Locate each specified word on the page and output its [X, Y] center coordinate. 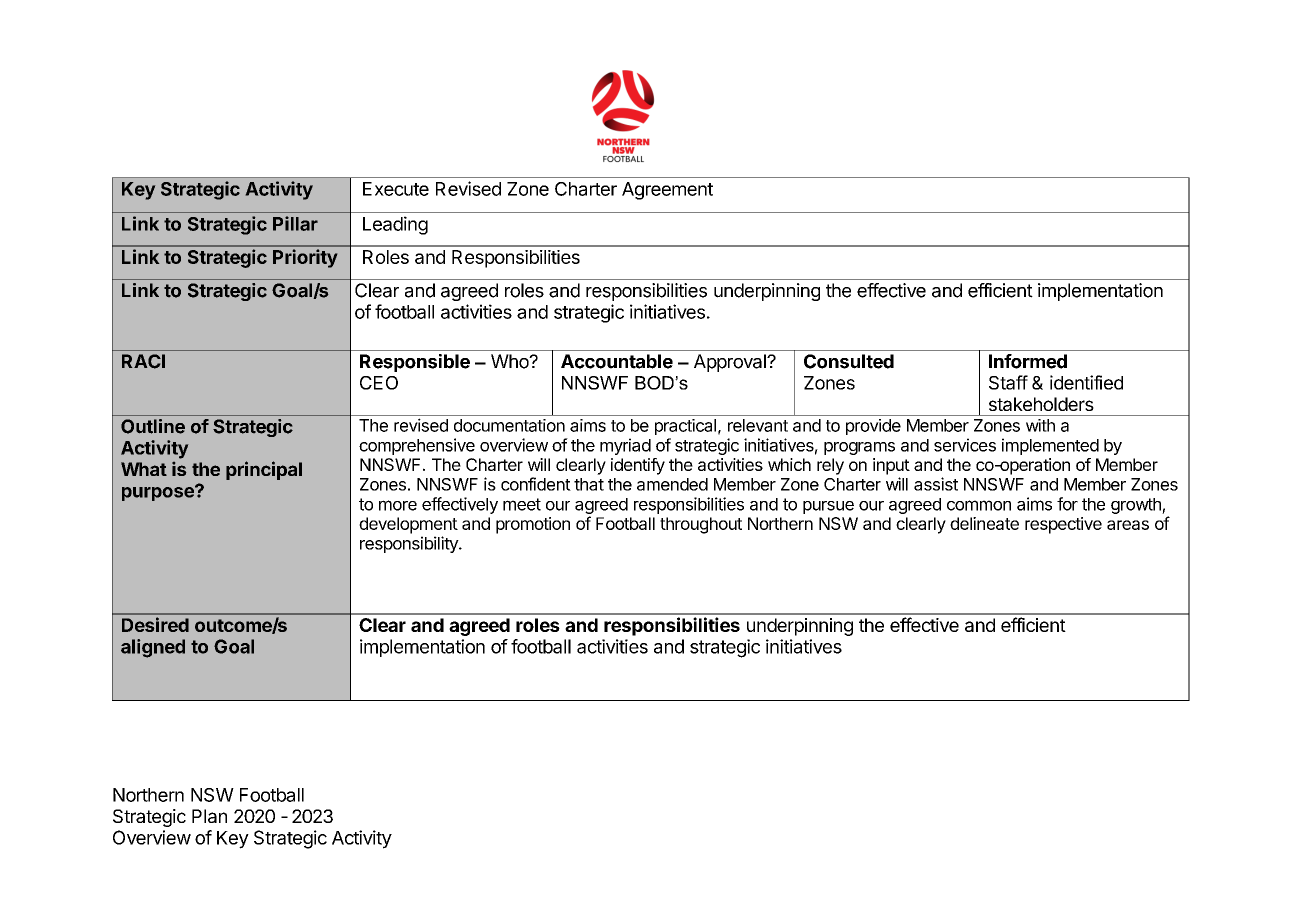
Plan [209, 816]
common [979, 505]
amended [672, 484]
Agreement [667, 191]
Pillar [295, 223]
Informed [1028, 361]
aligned [153, 648]
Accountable [617, 361]
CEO [379, 383]
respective [1063, 525]
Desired [155, 624]
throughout [701, 525]
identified [1086, 382]
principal [264, 470]
